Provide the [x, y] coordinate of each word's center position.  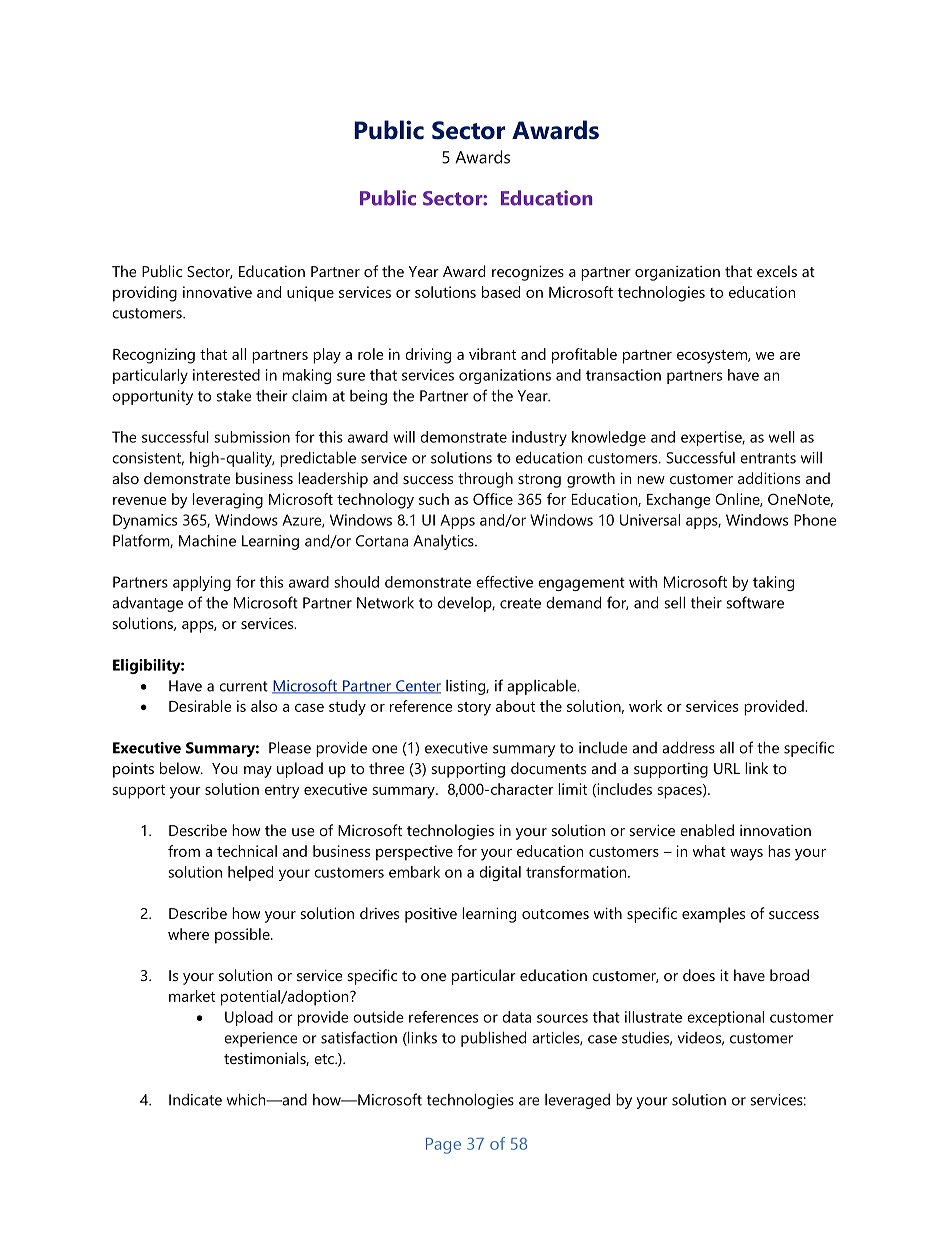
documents [548, 768]
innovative [217, 292]
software [755, 602]
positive [431, 915]
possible [243, 936]
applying [202, 583]
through [485, 480]
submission [252, 437]
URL [727, 768]
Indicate [195, 1099]
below [181, 768]
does [699, 975]
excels [777, 271]
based [501, 292]
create [520, 603]
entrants [768, 458]
